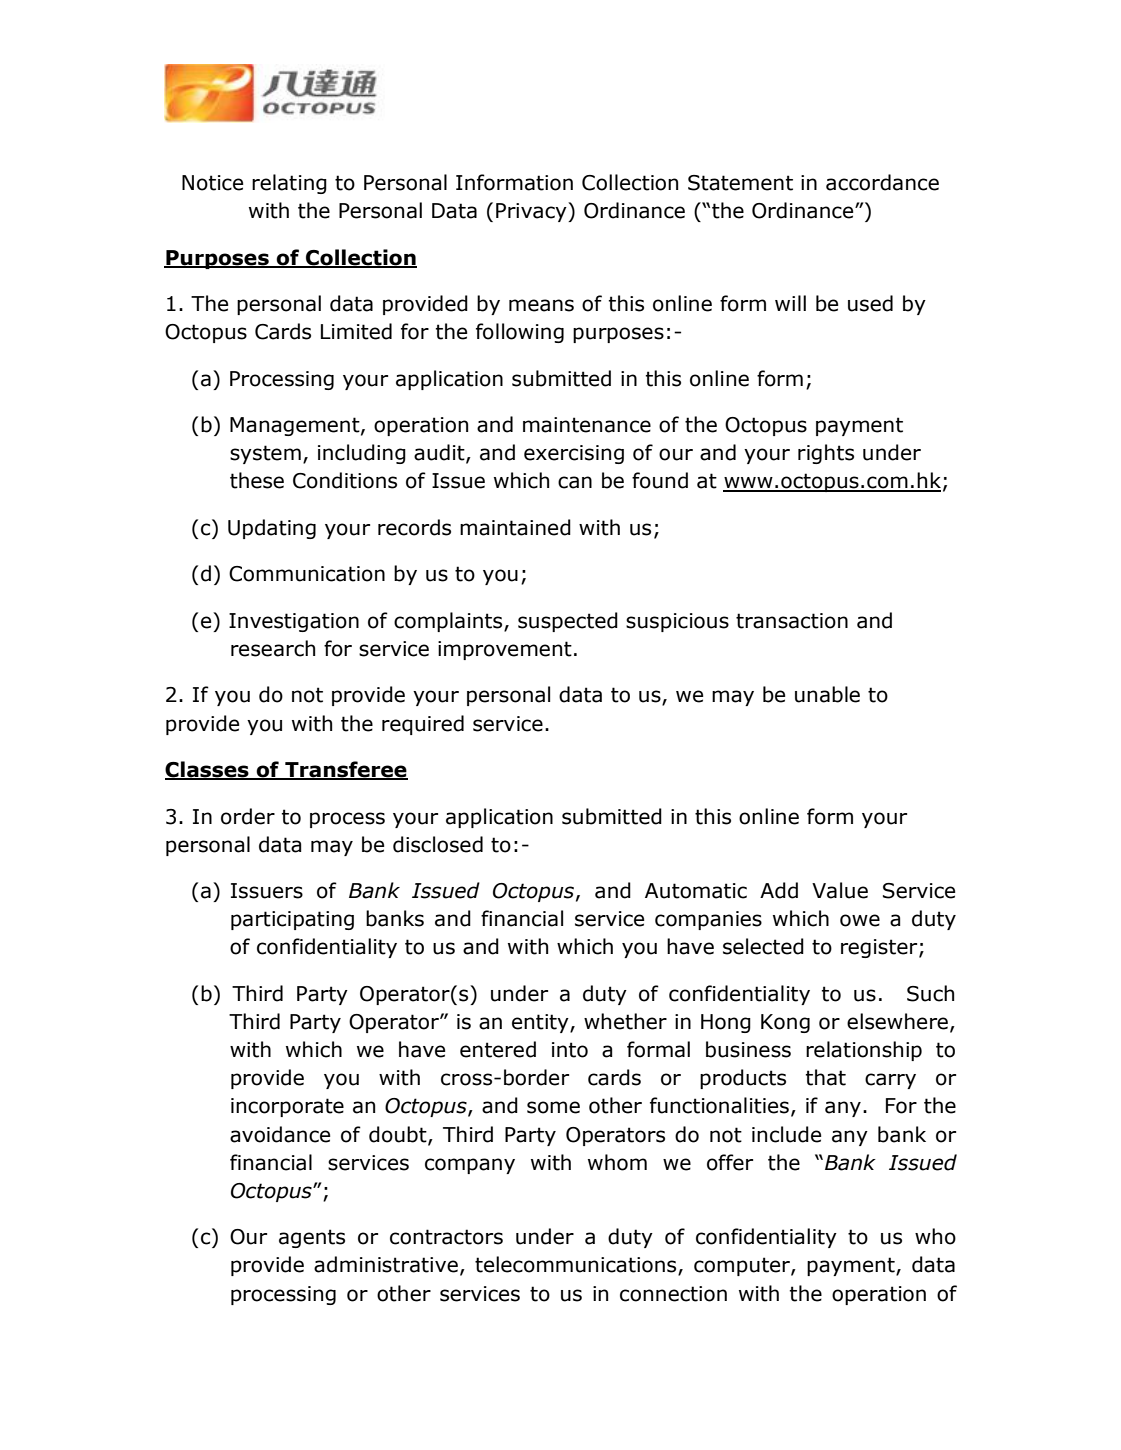 The width and height of the screenshot is (1121, 1450). Describe the element at coordinates (897, 1021) in the screenshot. I see `elsewhere` at that location.
